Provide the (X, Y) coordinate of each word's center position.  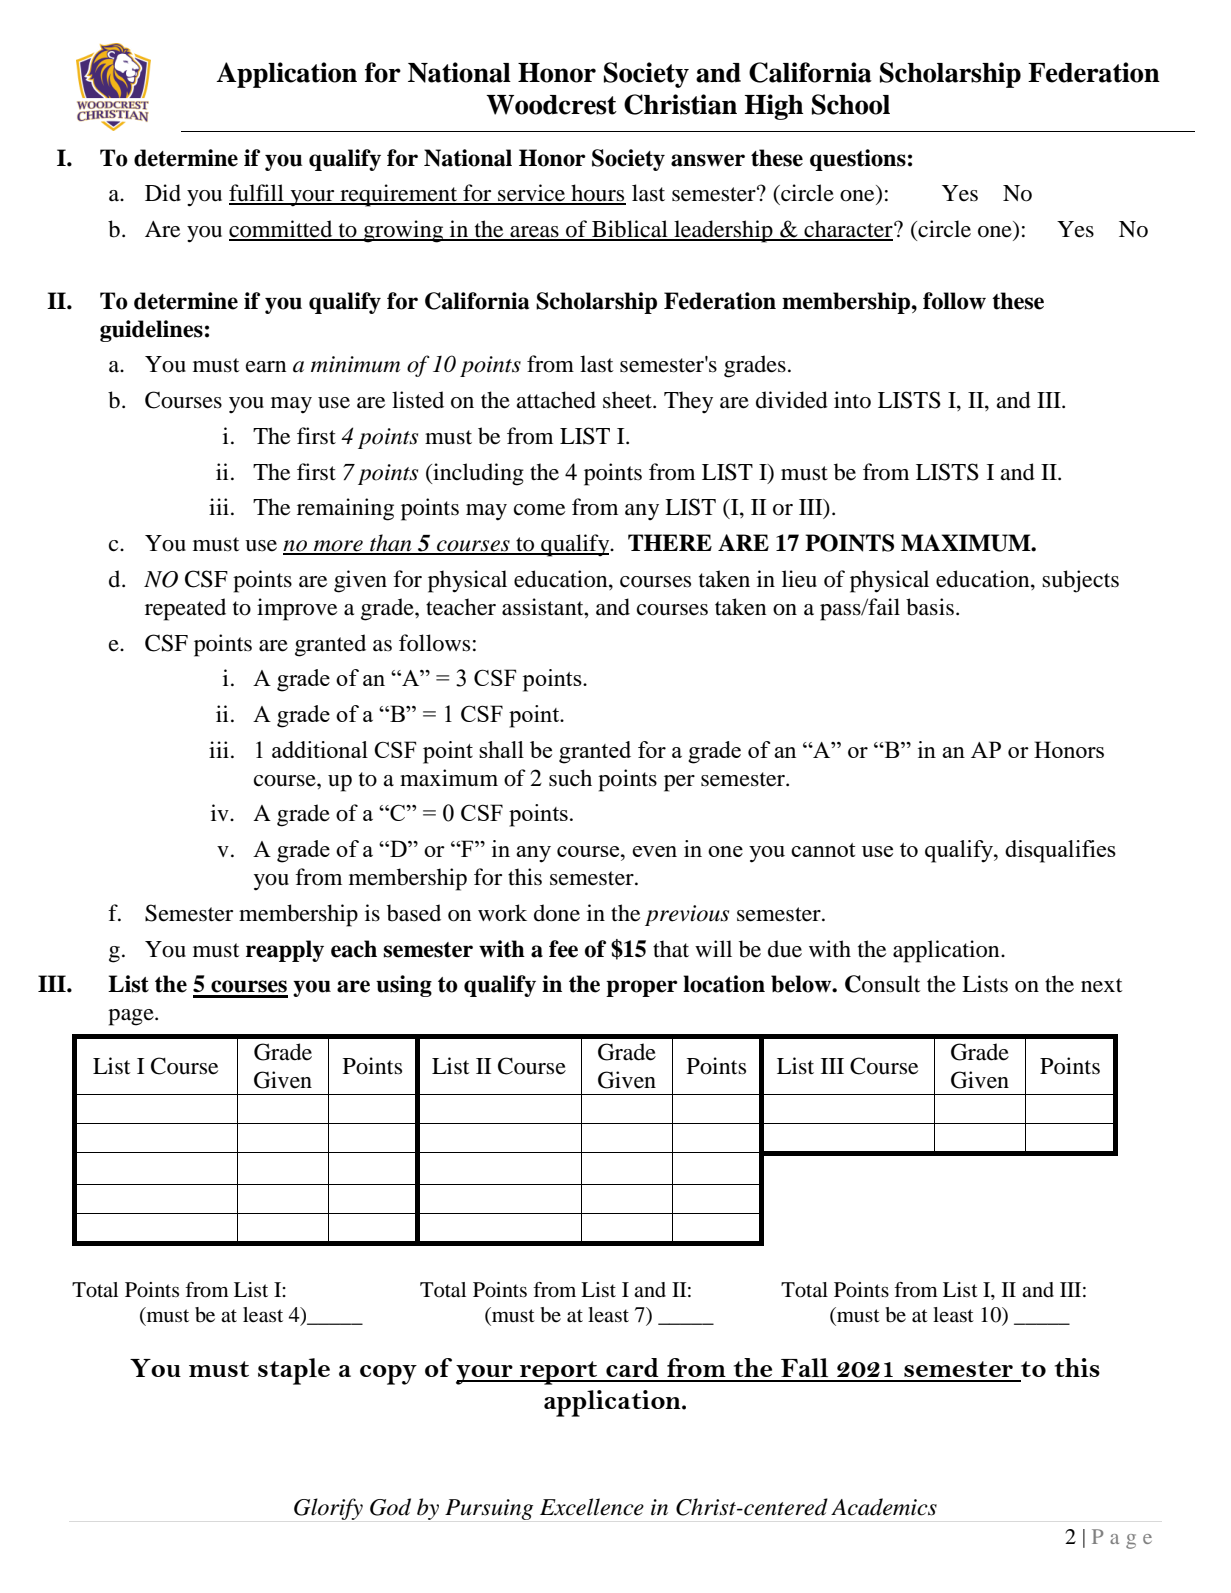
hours (597, 194)
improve (297, 609)
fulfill (257, 194)
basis (930, 607)
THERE (670, 542)
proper (642, 988)
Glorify (328, 1509)
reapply (285, 951)
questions (858, 160)
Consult (883, 984)
